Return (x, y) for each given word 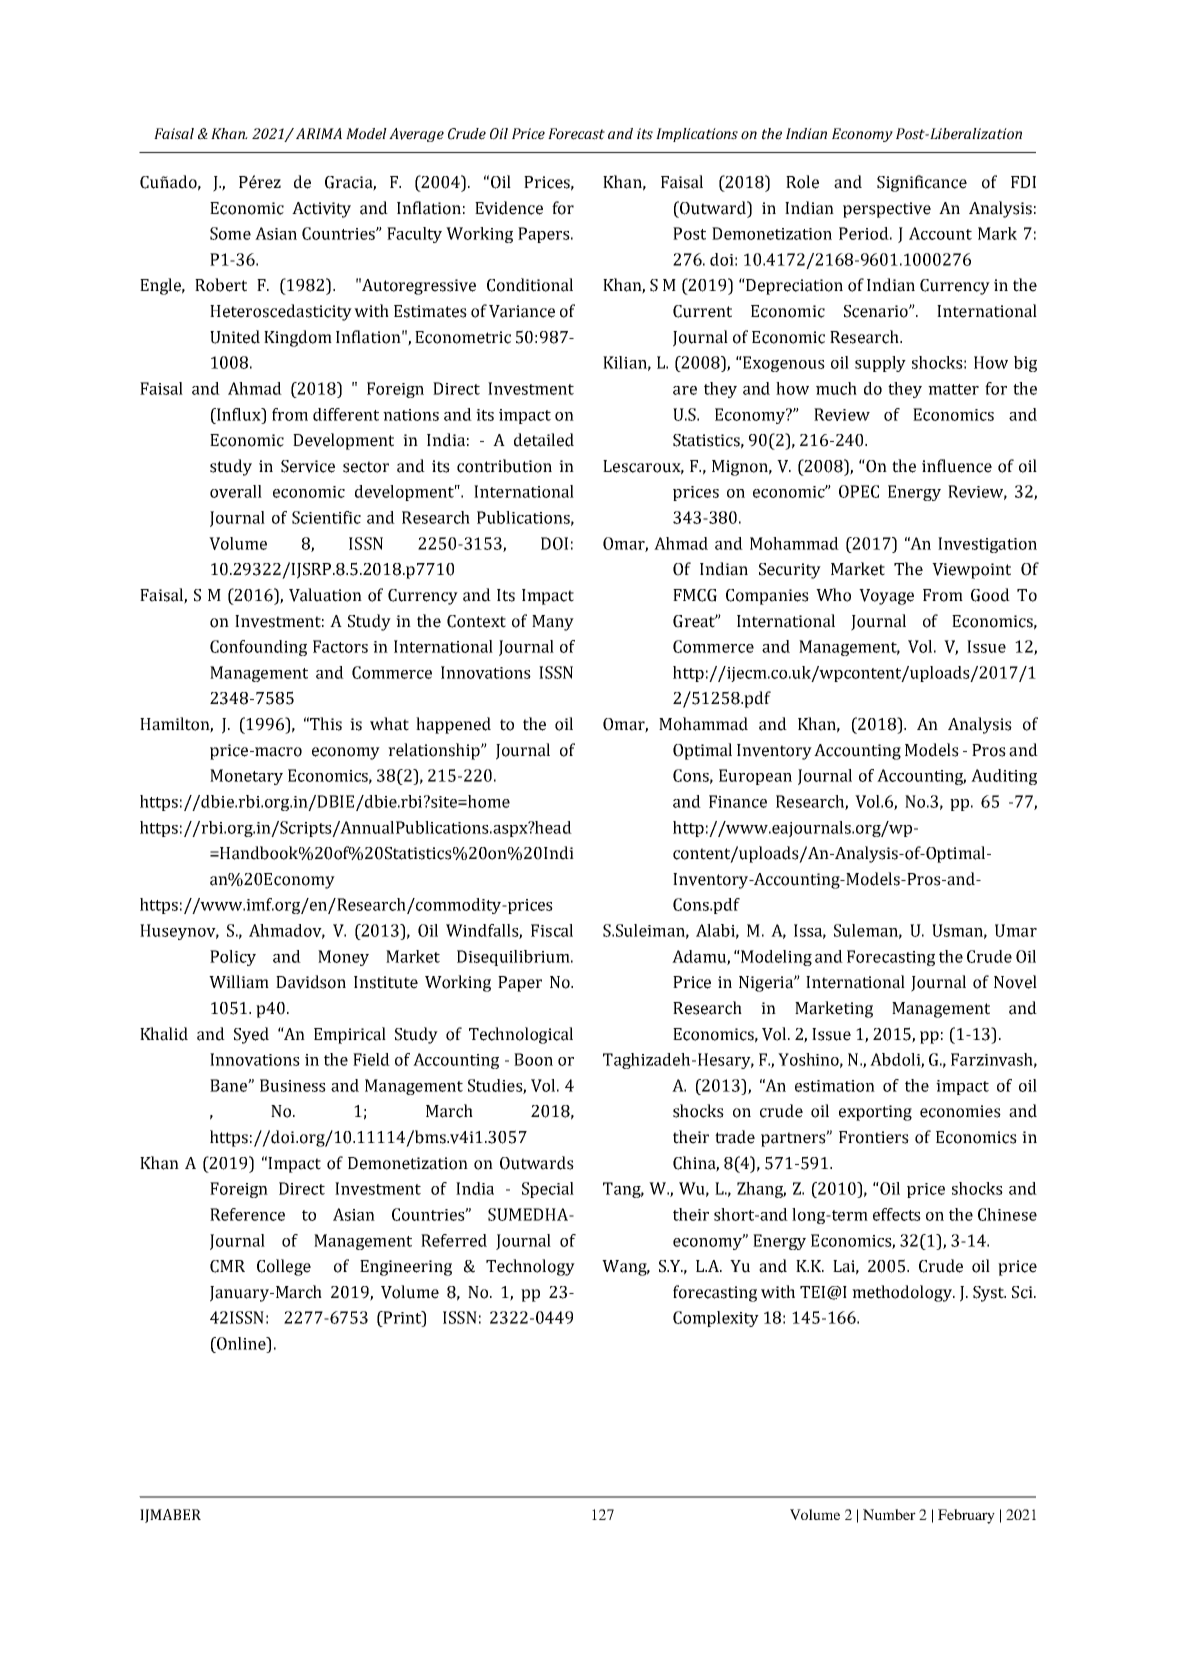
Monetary (246, 777)
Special (548, 1190)
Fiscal (552, 930)
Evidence (509, 208)
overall (236, 491)
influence (957, 466)
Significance (922, 183)
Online (241, 1343)
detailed (544, 440)
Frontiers (874, 1137)
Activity (321, 210)
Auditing (1004, 777)
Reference (247, 1214)
